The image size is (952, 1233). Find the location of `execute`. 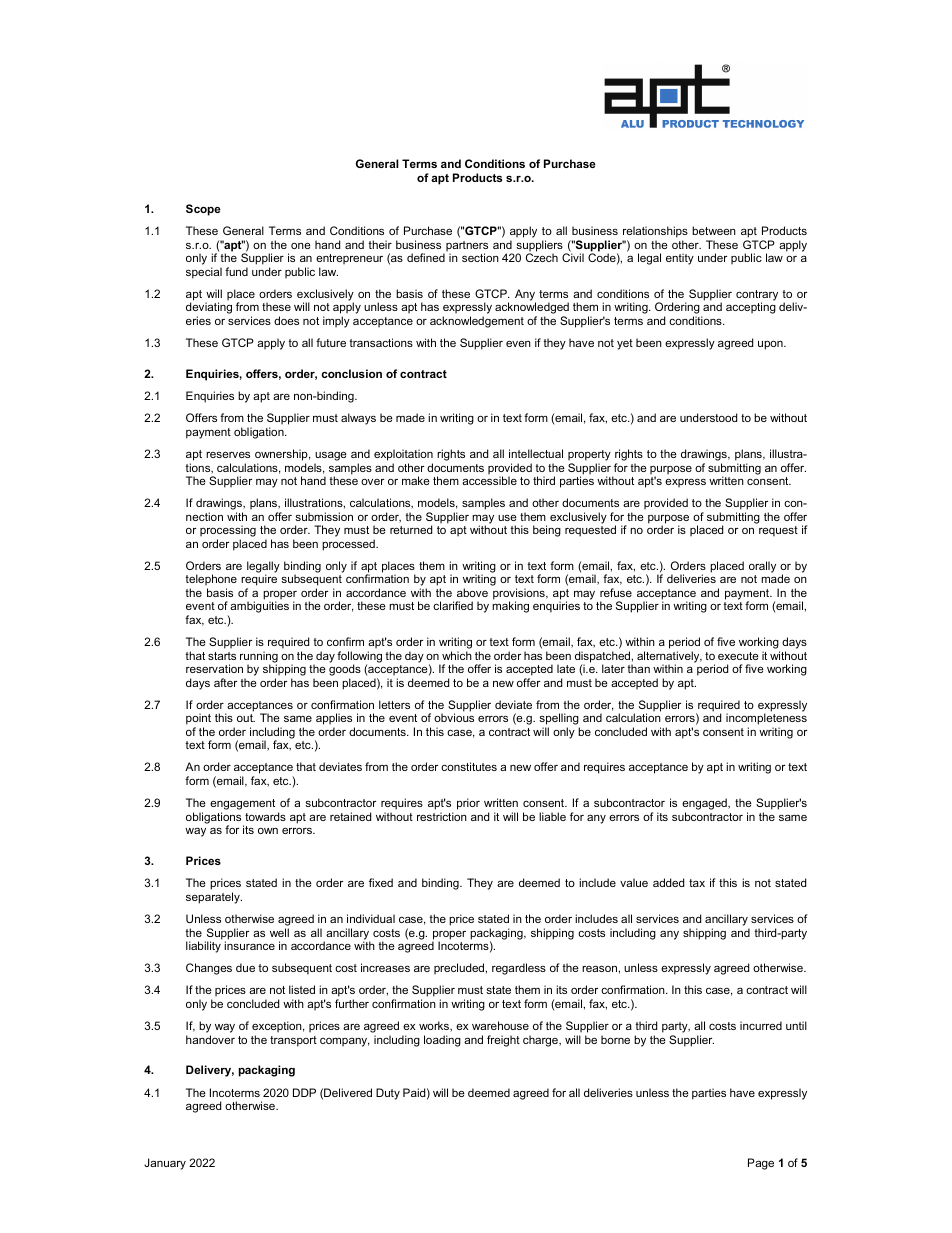

execute is located at coordinates (738, 656).
